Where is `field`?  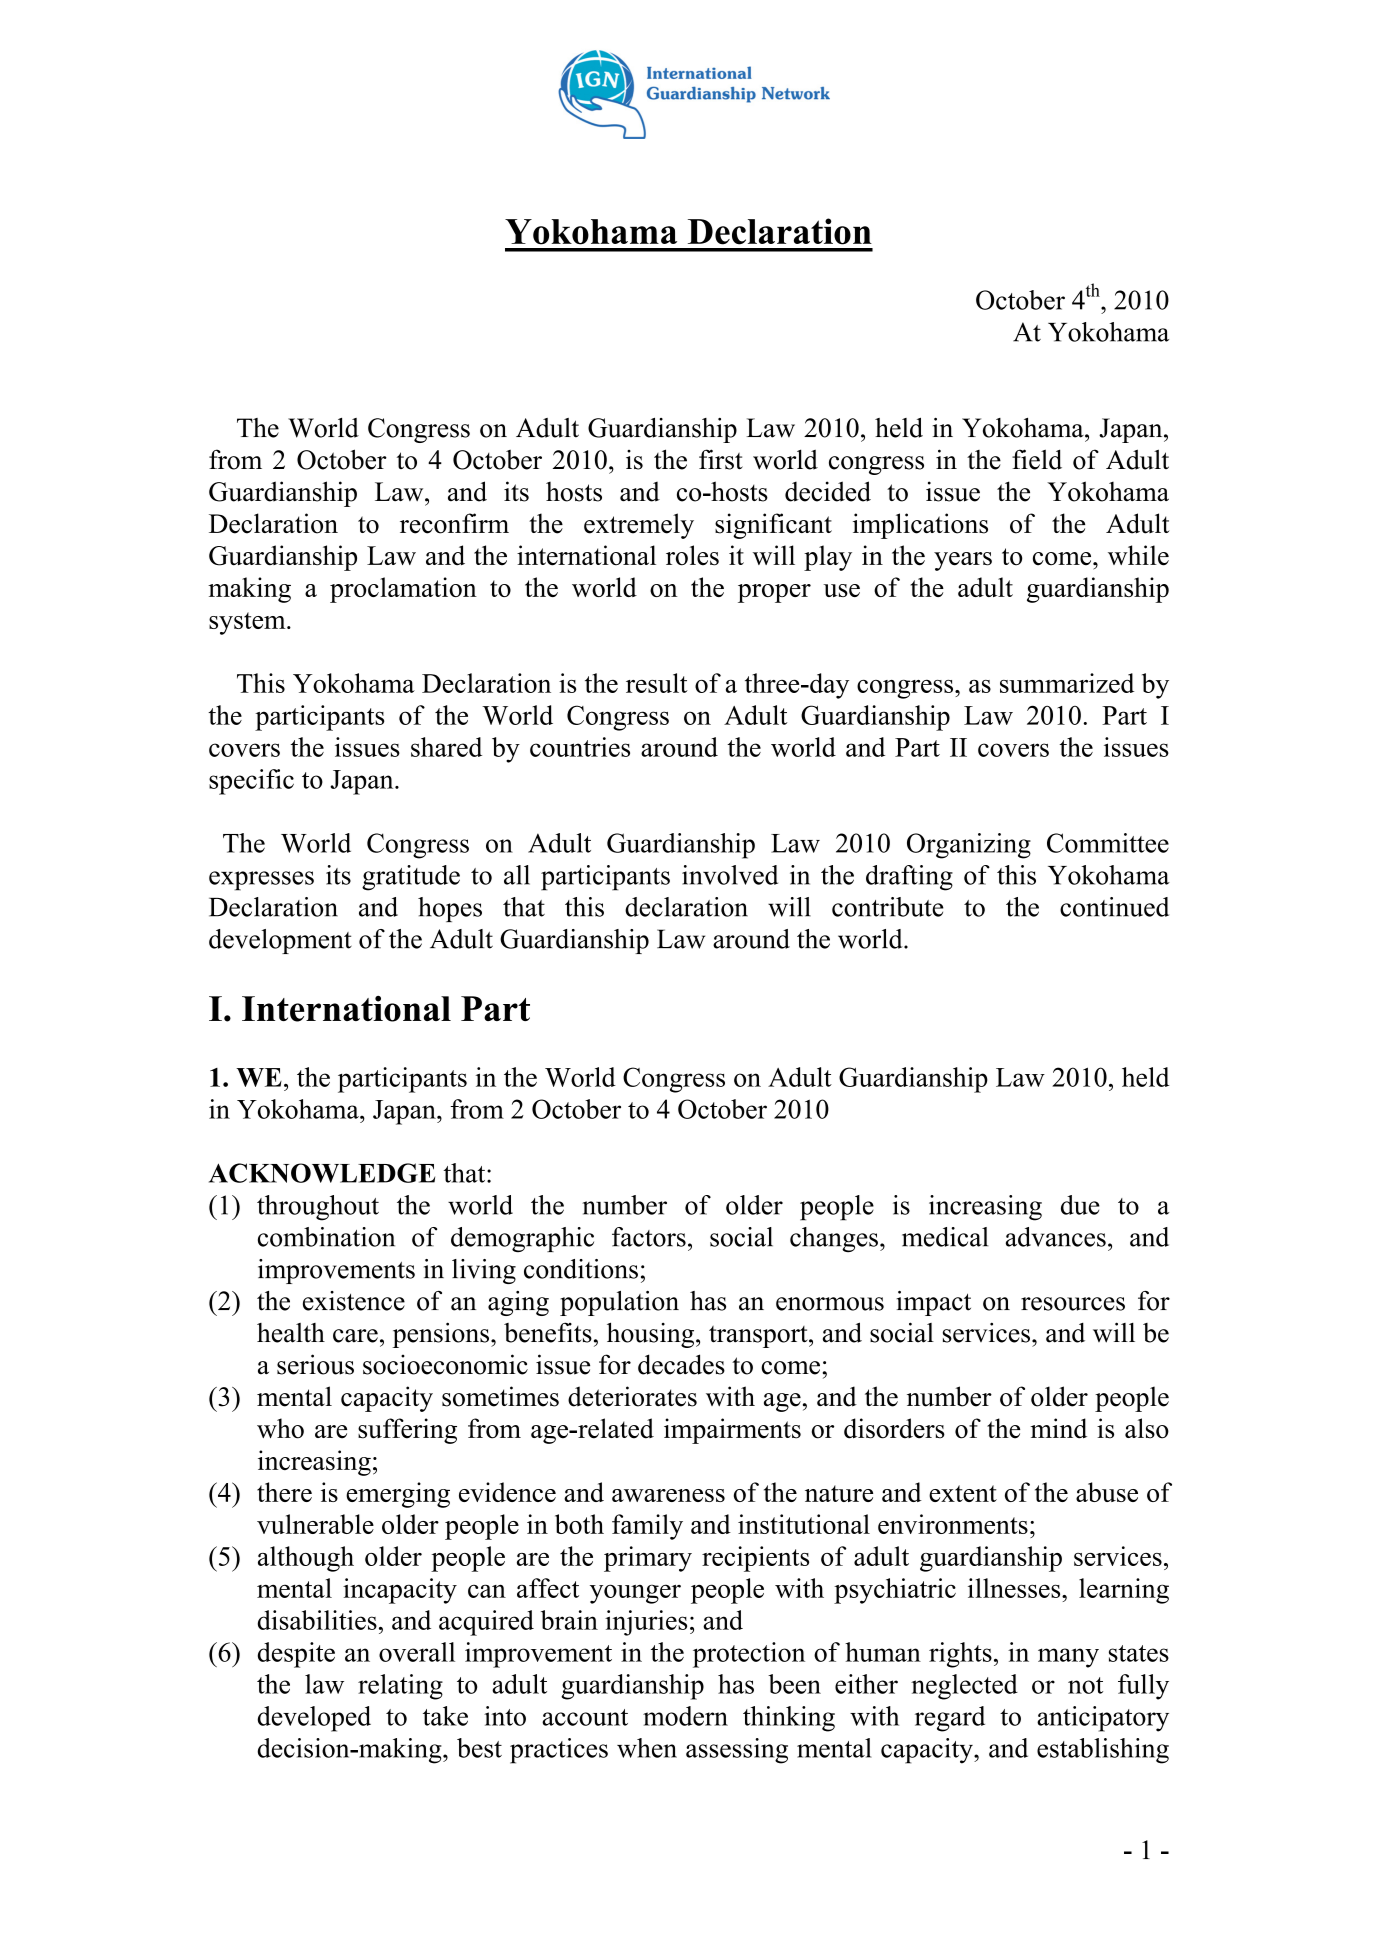 field is located at coordinates (1037, 459).
